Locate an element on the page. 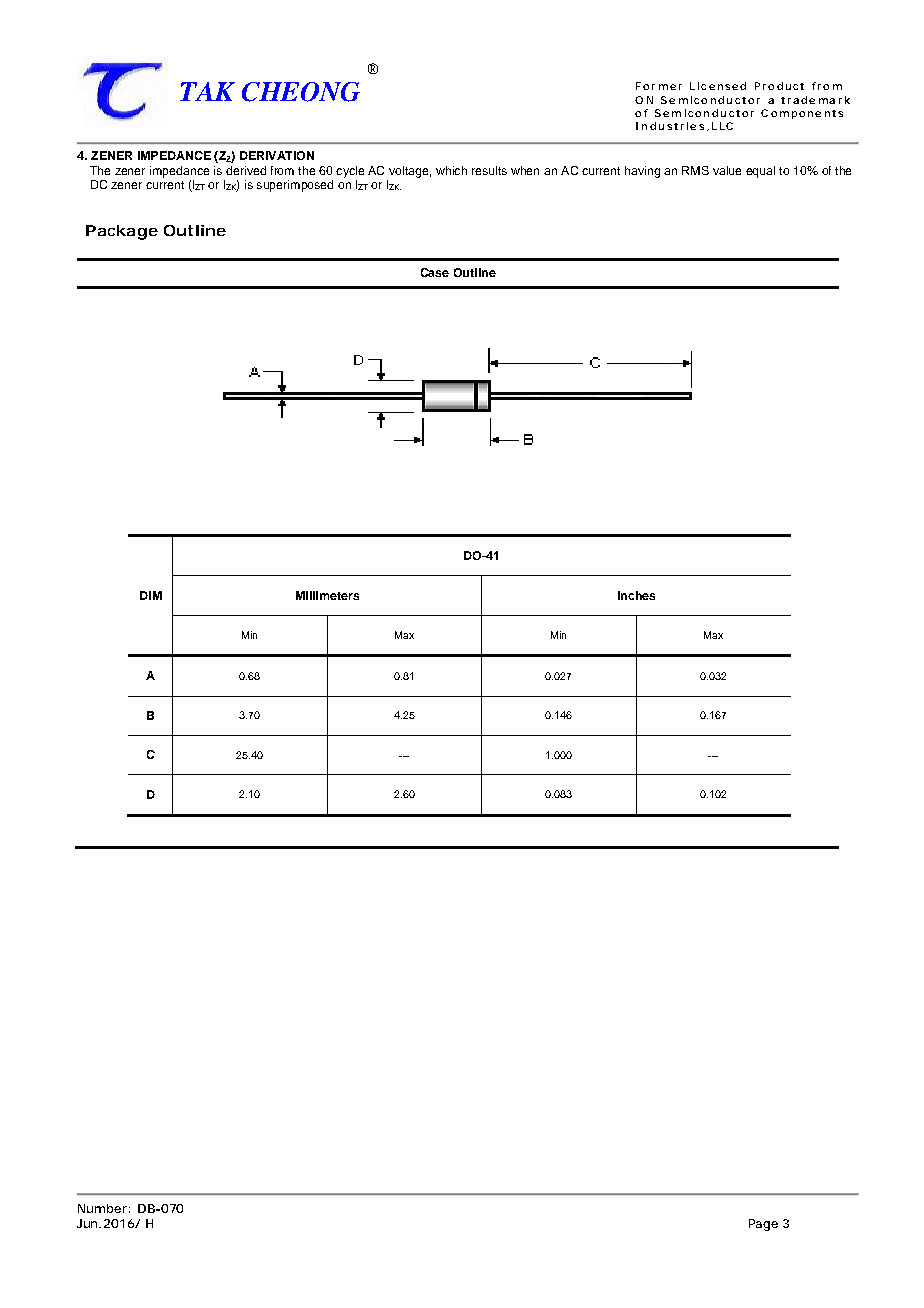 The height and width of the image is (1308, 924). having is located at coordinates (642, 172).
